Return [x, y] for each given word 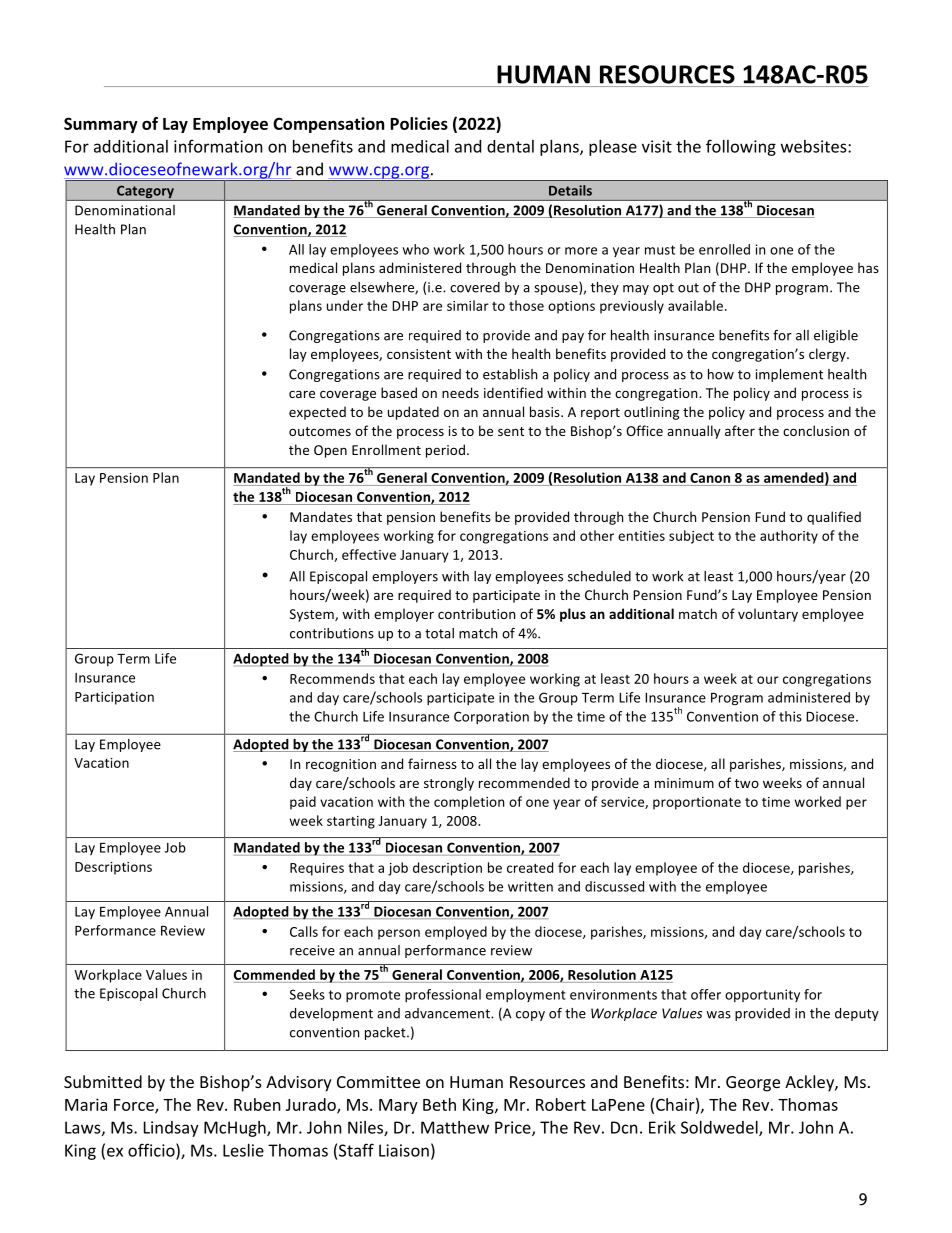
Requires [317, 869]
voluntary [768, 615]
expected [317, 413]
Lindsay [171, 1129]
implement [789, 375]
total [439, 633]
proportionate [697, 803]
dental [510, 146]
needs [460, 392]
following [741, 147]
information [218, 146]
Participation [114, 698]
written [530, 886]
